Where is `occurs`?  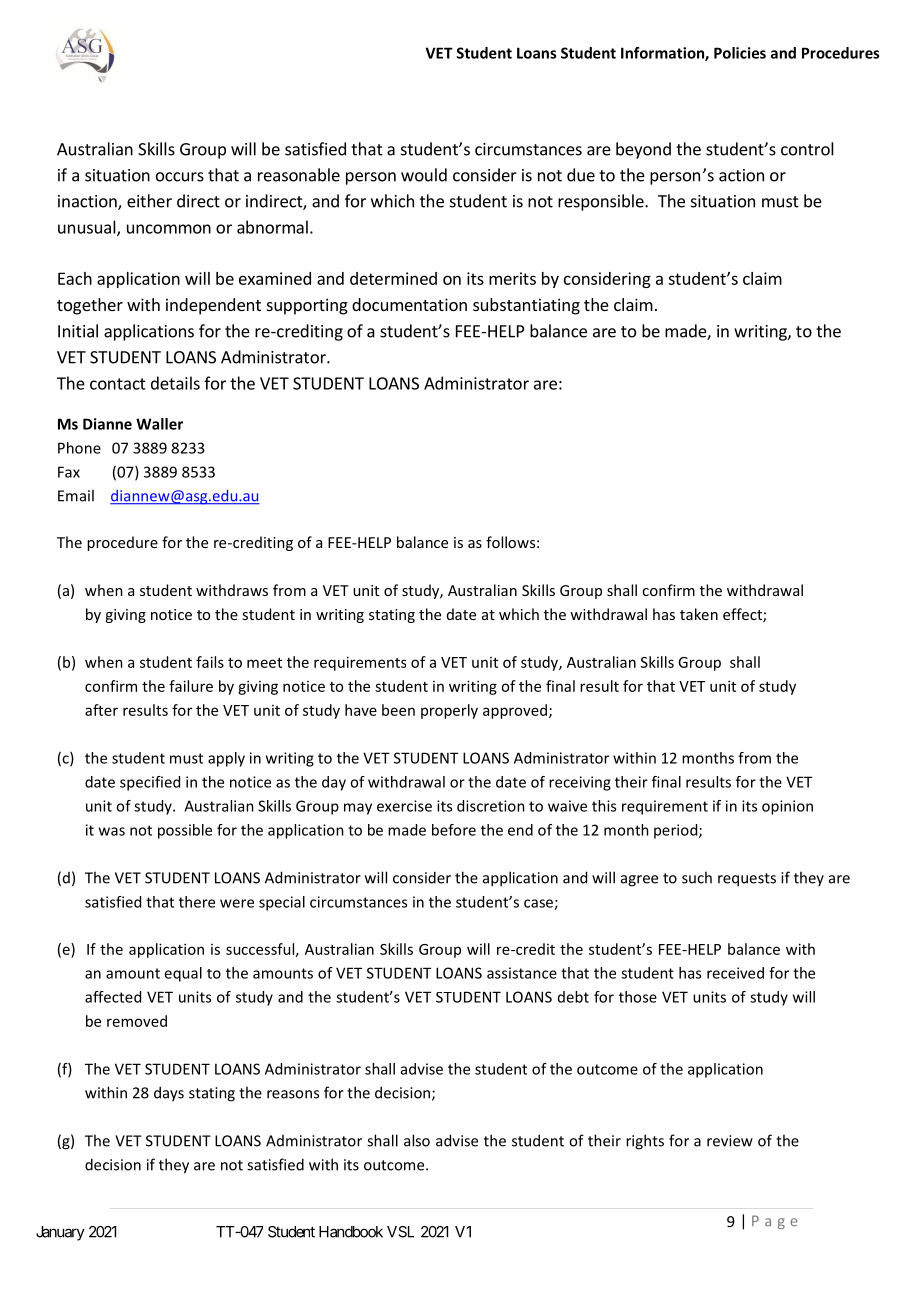
occurs is located at coordinates (180, 177).
